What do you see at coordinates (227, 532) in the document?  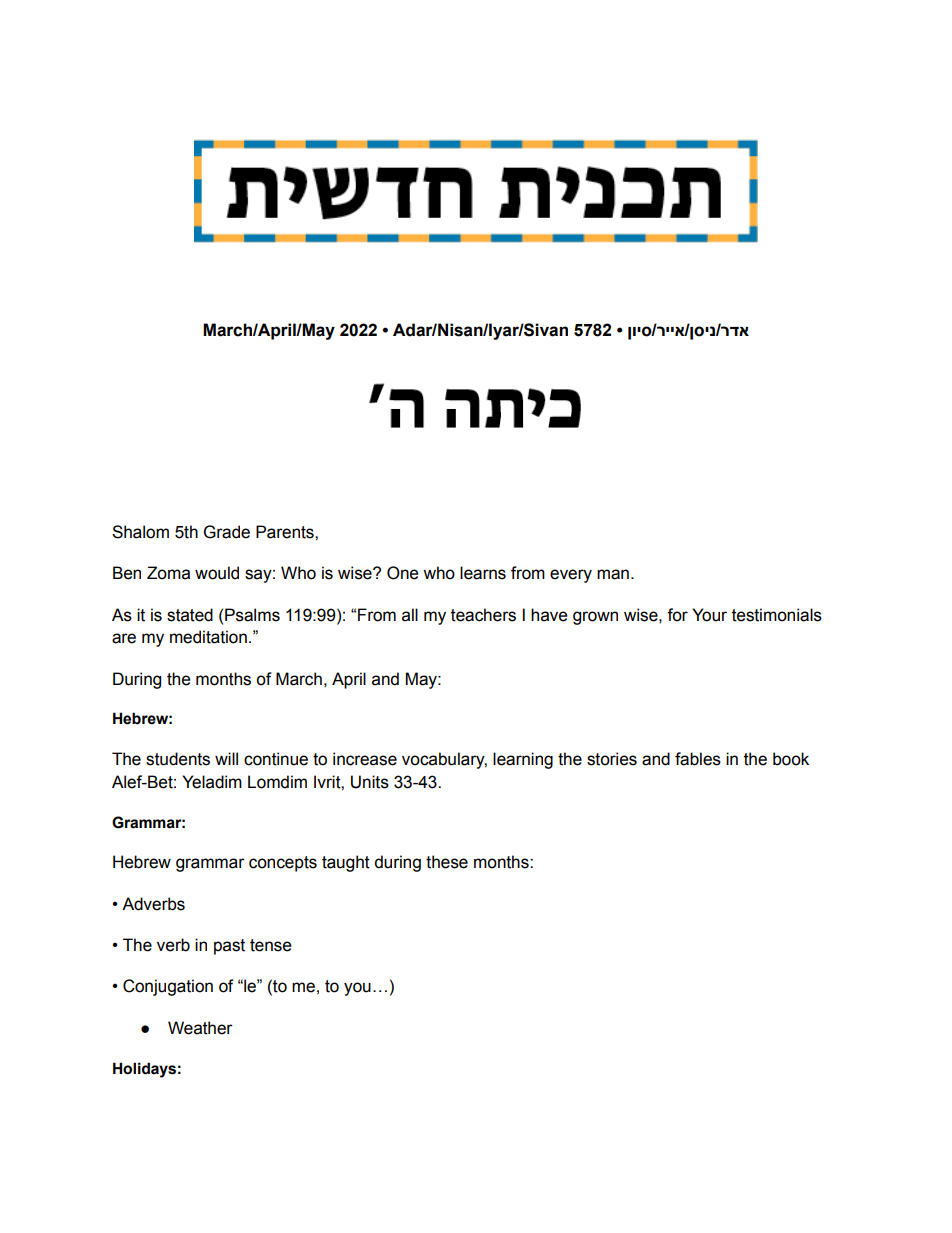 I see `Grade` at bounding box center [227, 532].
